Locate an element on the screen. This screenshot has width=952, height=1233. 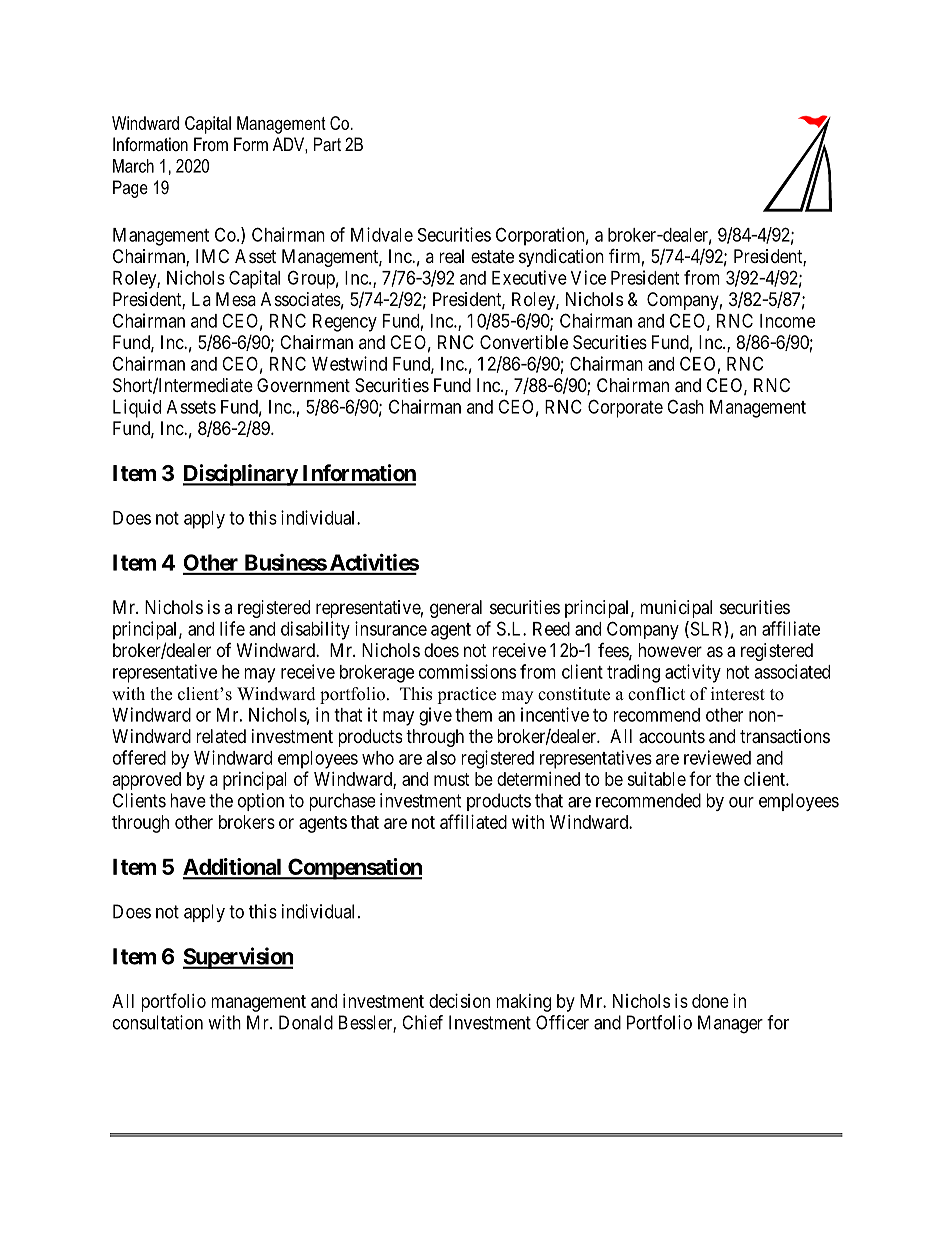
consultation is located at coordinates (158, 1022).
